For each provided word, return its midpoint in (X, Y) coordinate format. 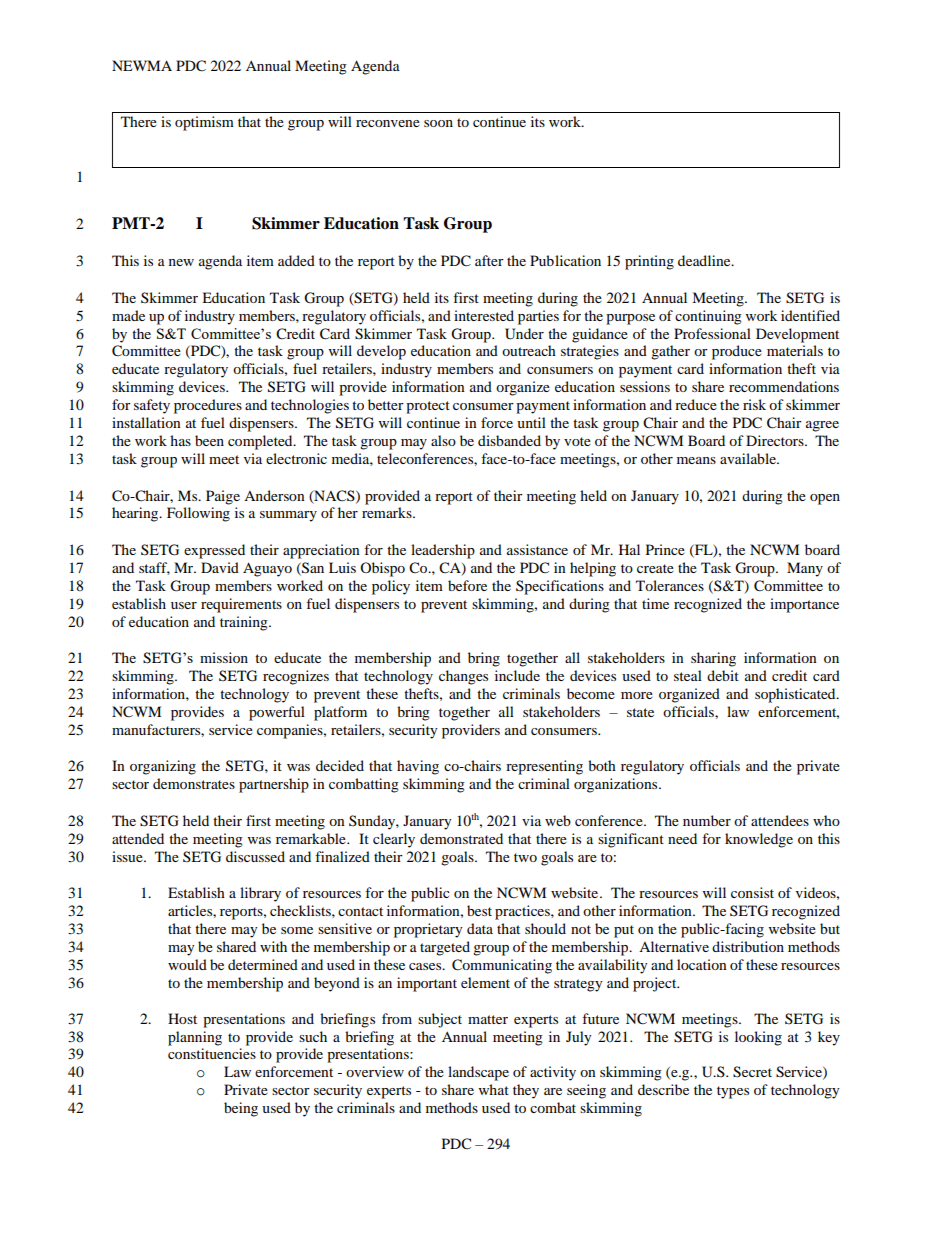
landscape (478, 1073)
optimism (204, 123)
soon (438, 123)
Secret (752, 1072)
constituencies (212, 1053)
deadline (705, 260)
